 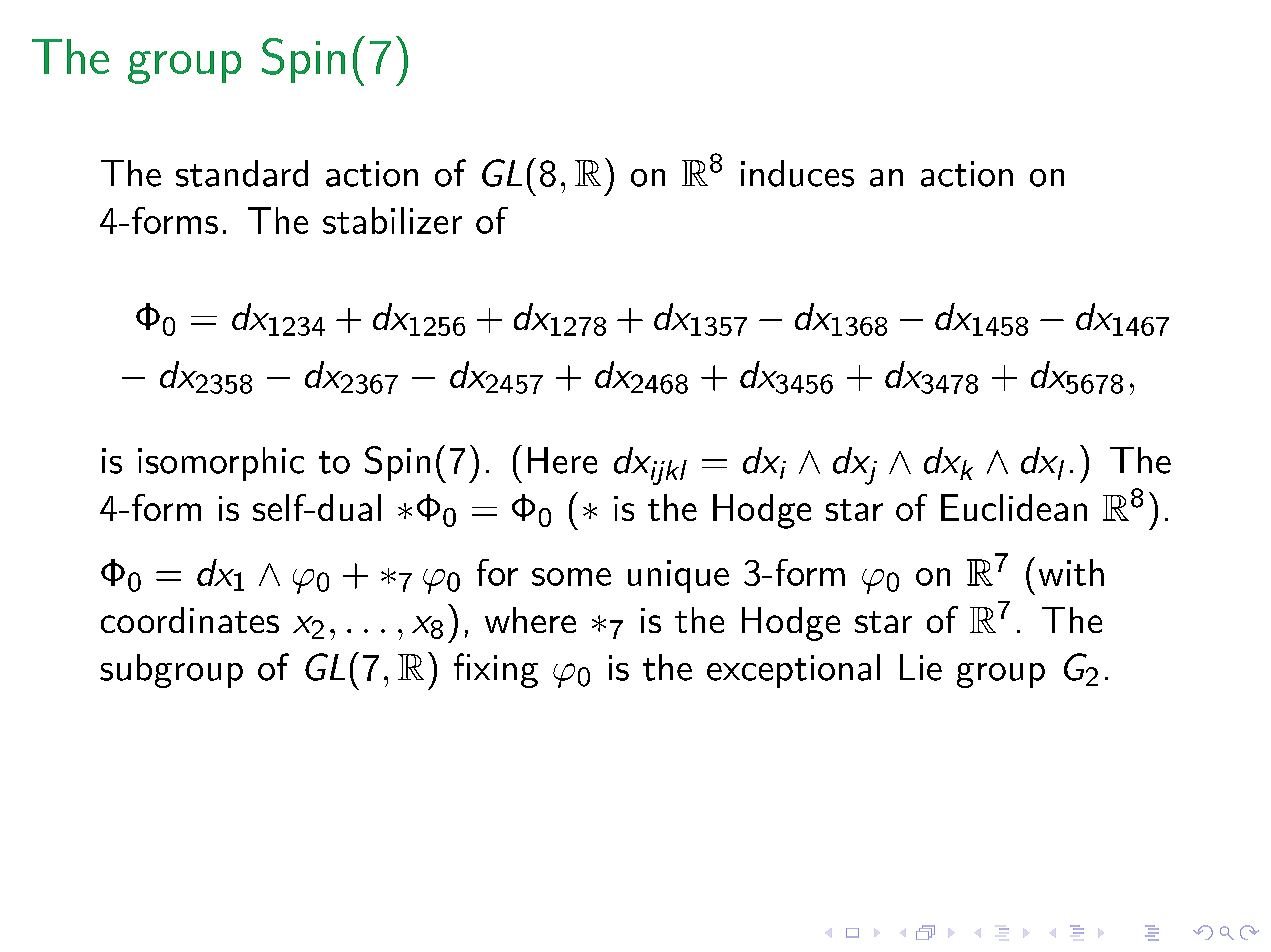 I want to click on fixing, so click(x=496, y=670).
